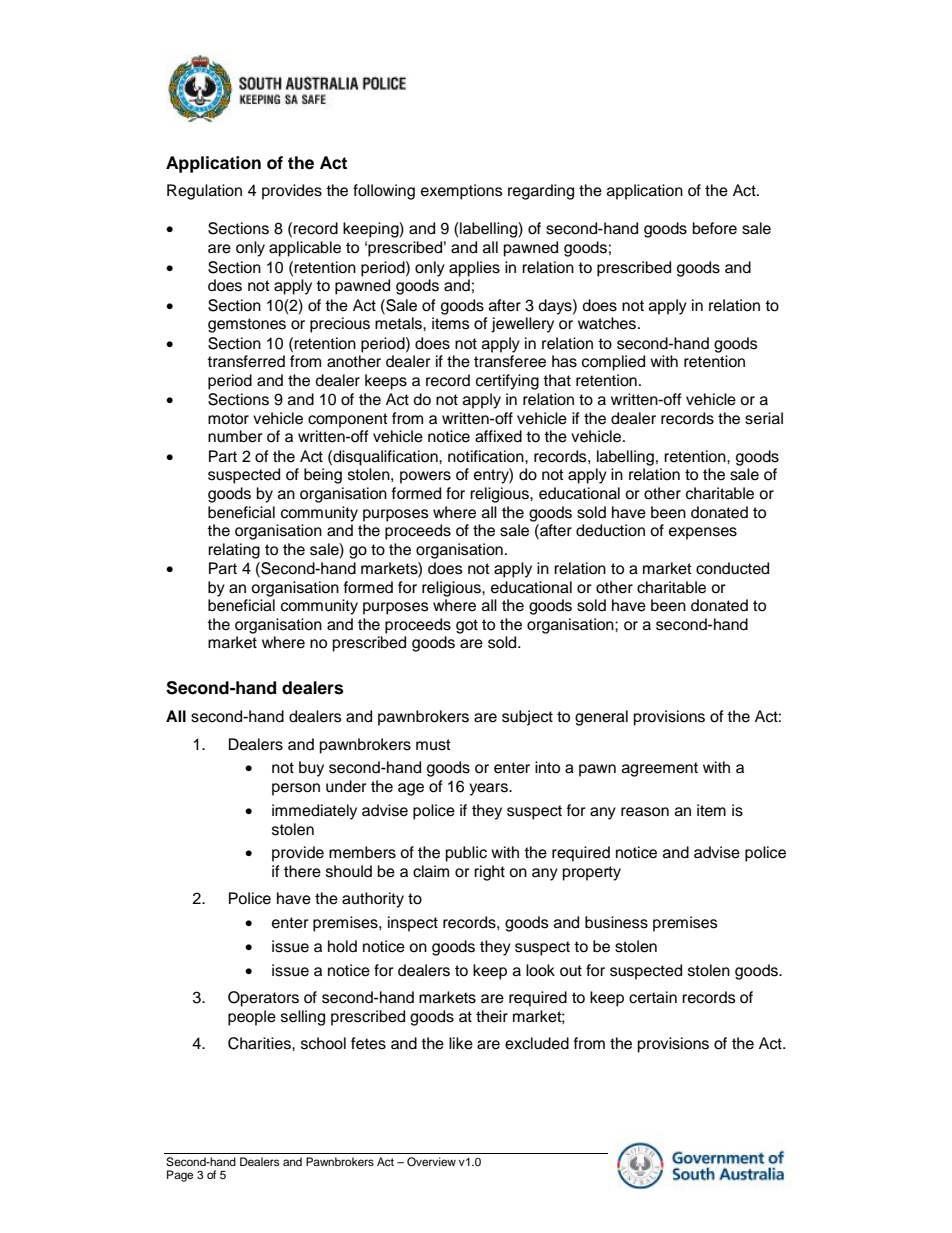 Image resolution: width=952 pixels, height=1233 pixels. Describe the element at coordinates (715, 228) in the screenshot. I see `before` at that location.
